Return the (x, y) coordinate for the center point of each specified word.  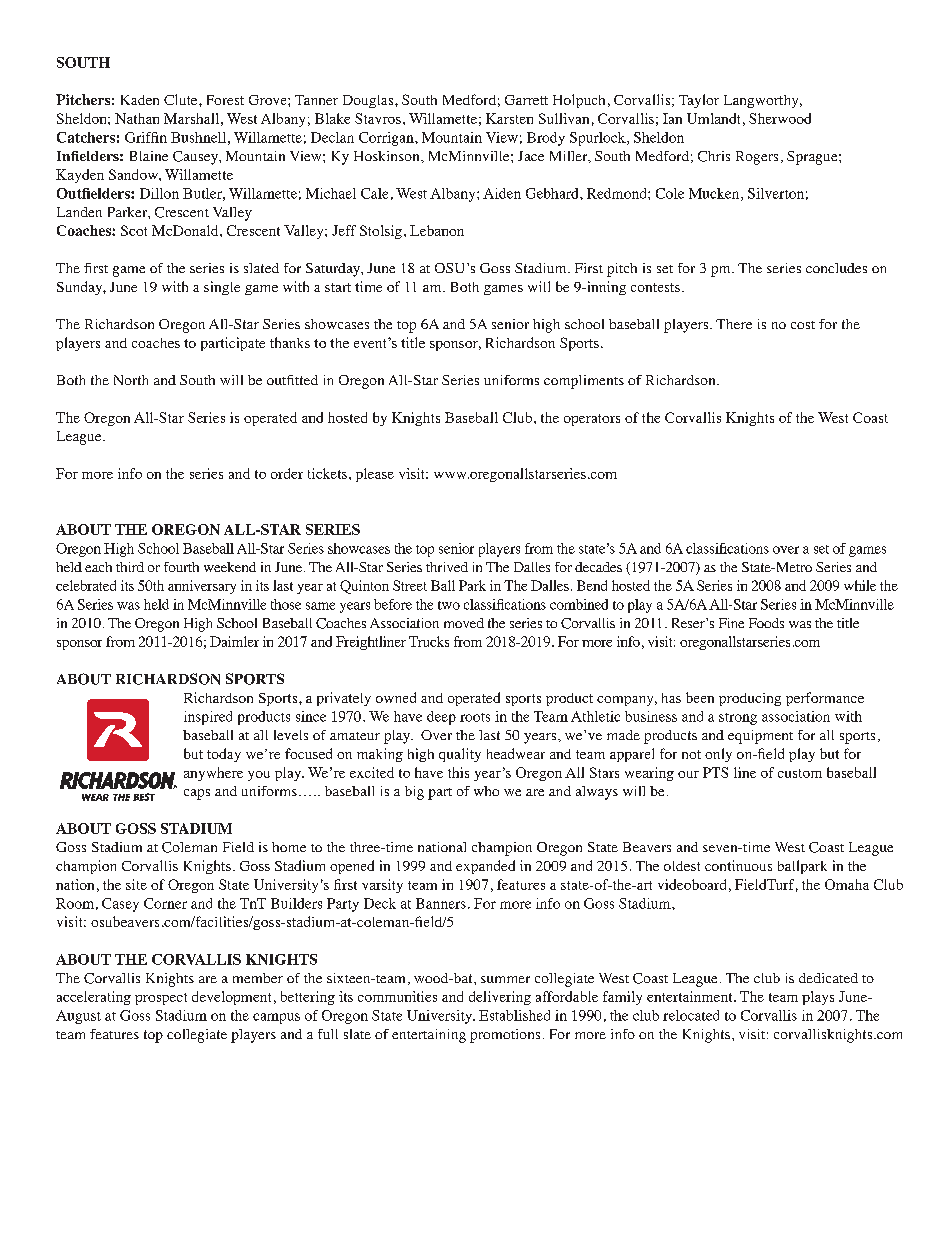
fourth (181, 567)
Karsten (509, 118)
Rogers (757, 158)
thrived (447, 567)
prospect (161, 999)
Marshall (191, 118)
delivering (500, 998)
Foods (766, 623)
